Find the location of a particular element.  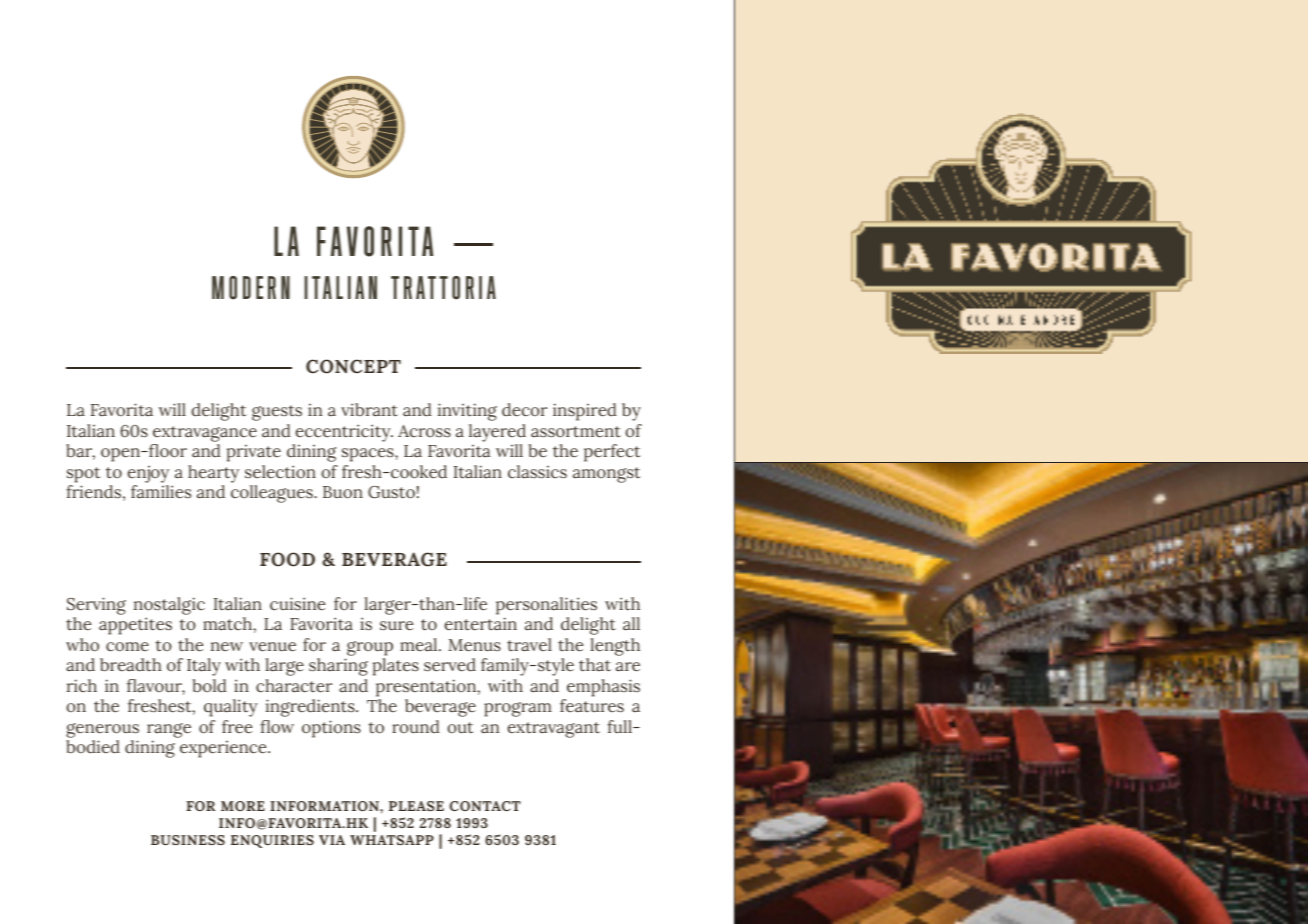

CONCEPT is located at coordinates (353, 366).
